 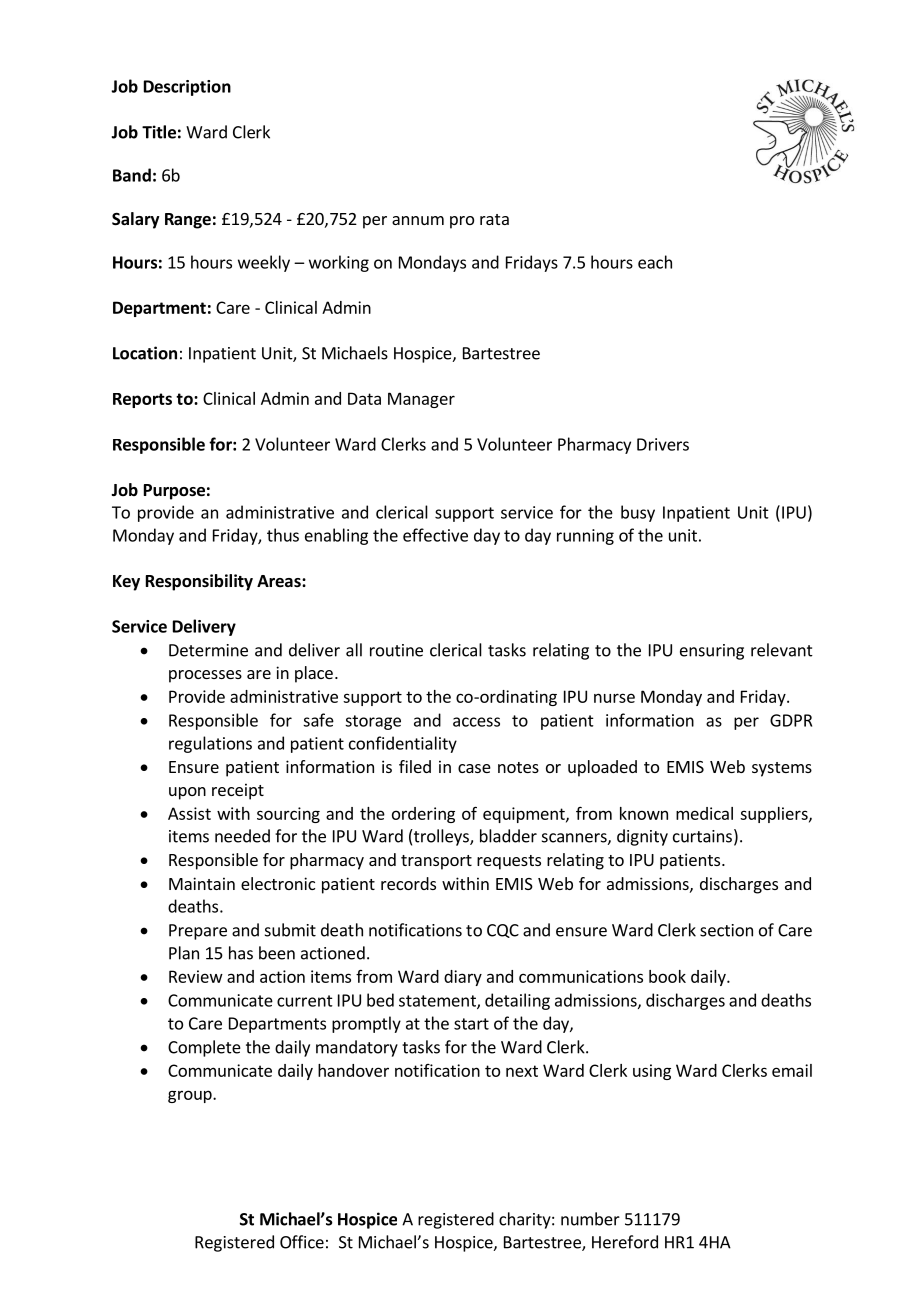 I want to click on processes, so click(x=205, y=676).
